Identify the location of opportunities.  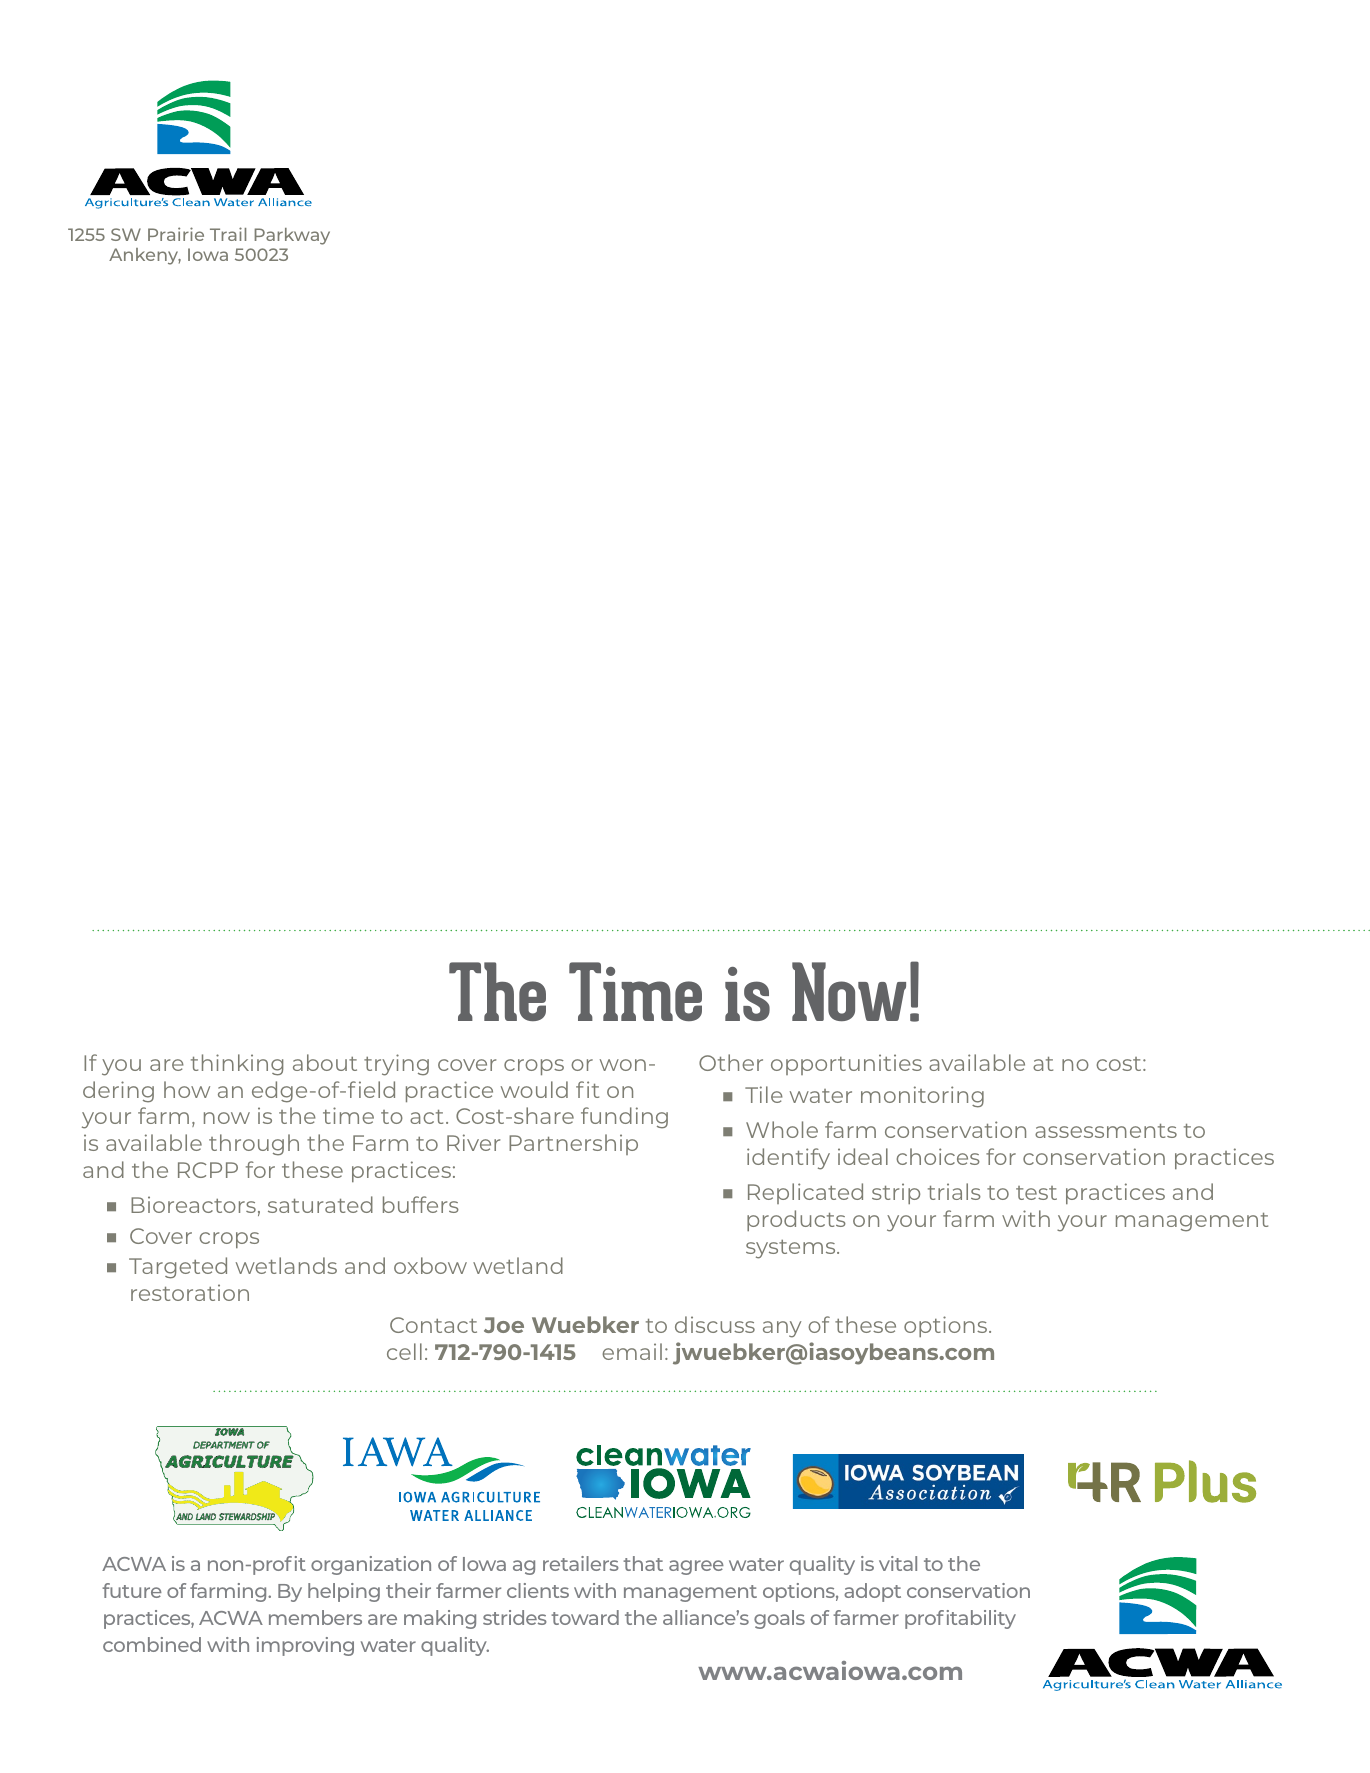
(846, 1064).
